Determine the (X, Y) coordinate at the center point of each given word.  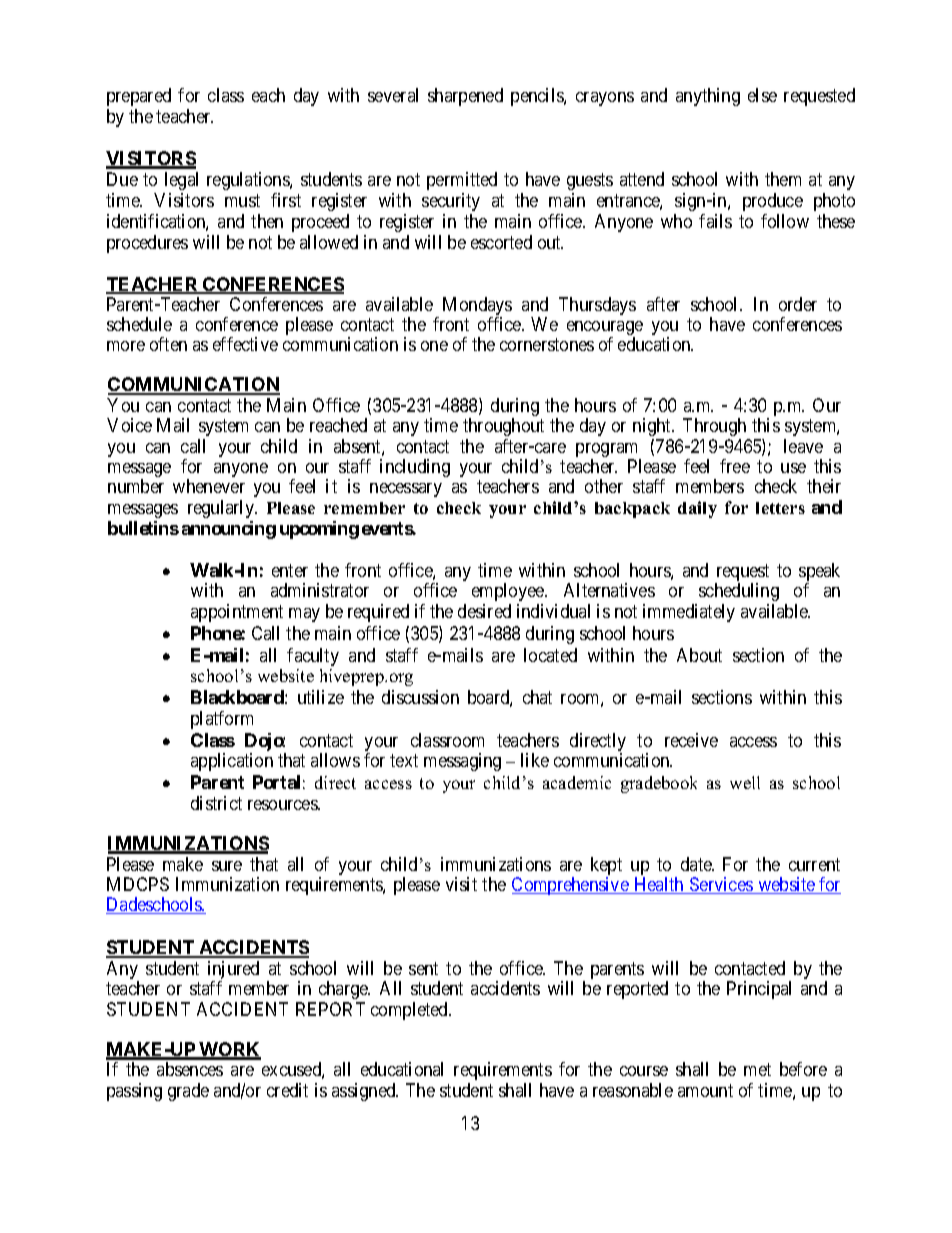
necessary (406, 490)
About (699, 655)
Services (721, 885)
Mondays (477, 307)
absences (190, 1069)
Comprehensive (571, 886)
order (798, 304)
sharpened (465, 97)
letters (780, 508)
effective (245, 344)
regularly (222, 509)
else (762, 95)
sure (227, 866)
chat (537, 697)
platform (222, 720)
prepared (139, 97)
